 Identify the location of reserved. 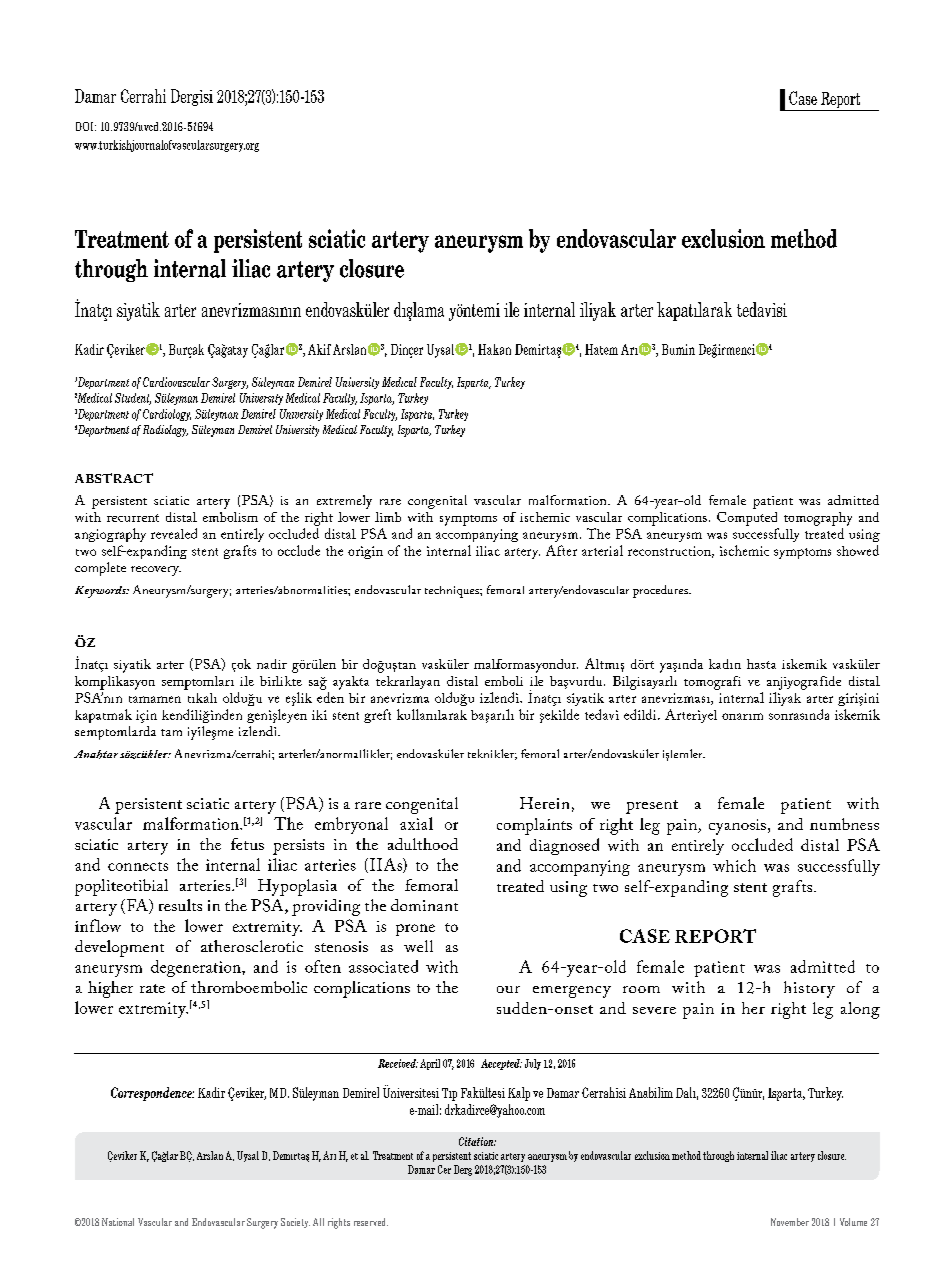
(371, 1222).
